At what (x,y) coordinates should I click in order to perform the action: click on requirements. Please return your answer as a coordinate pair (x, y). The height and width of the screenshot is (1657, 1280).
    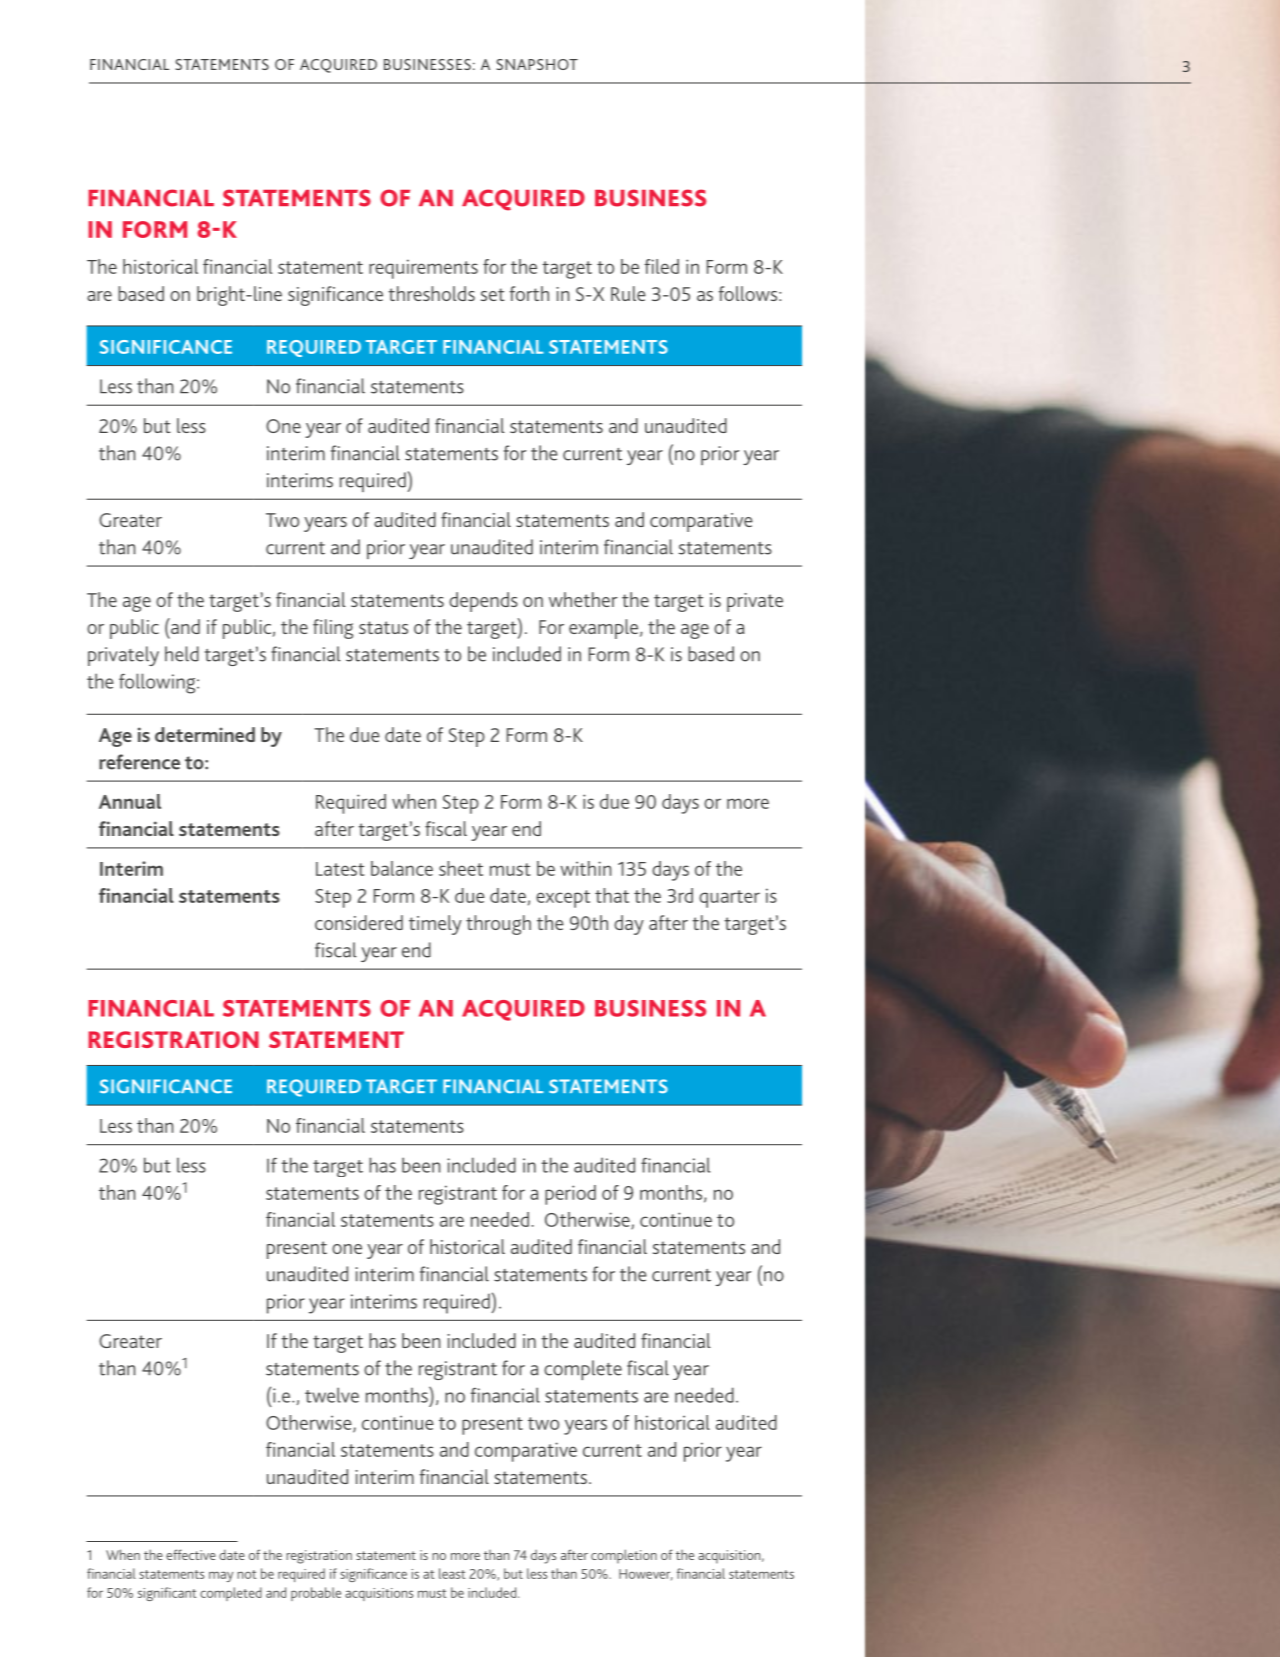
    Looking at the image, I should click on (423, 269).
